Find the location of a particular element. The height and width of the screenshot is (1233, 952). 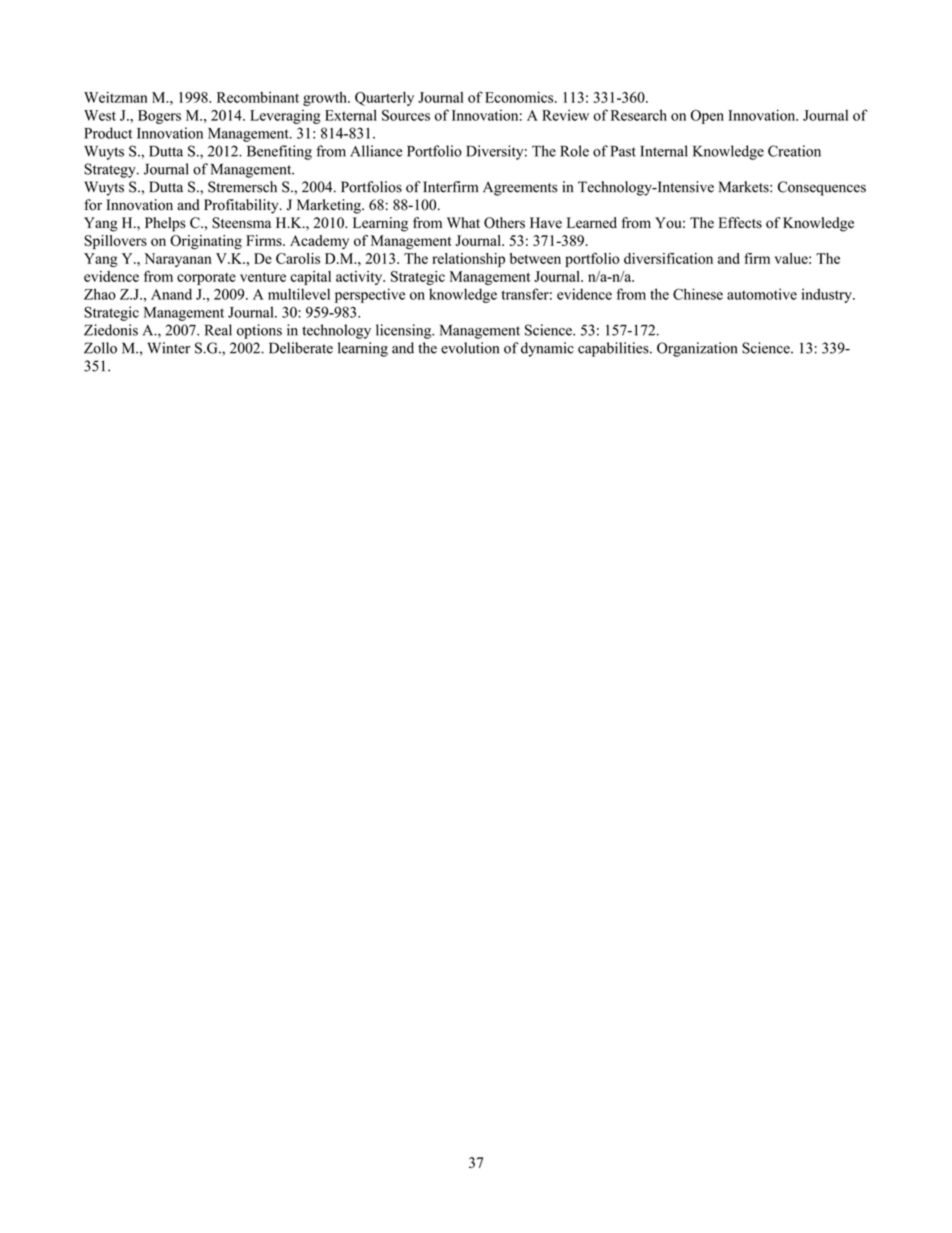

Recombinant is located at coordinates (258, 97).
